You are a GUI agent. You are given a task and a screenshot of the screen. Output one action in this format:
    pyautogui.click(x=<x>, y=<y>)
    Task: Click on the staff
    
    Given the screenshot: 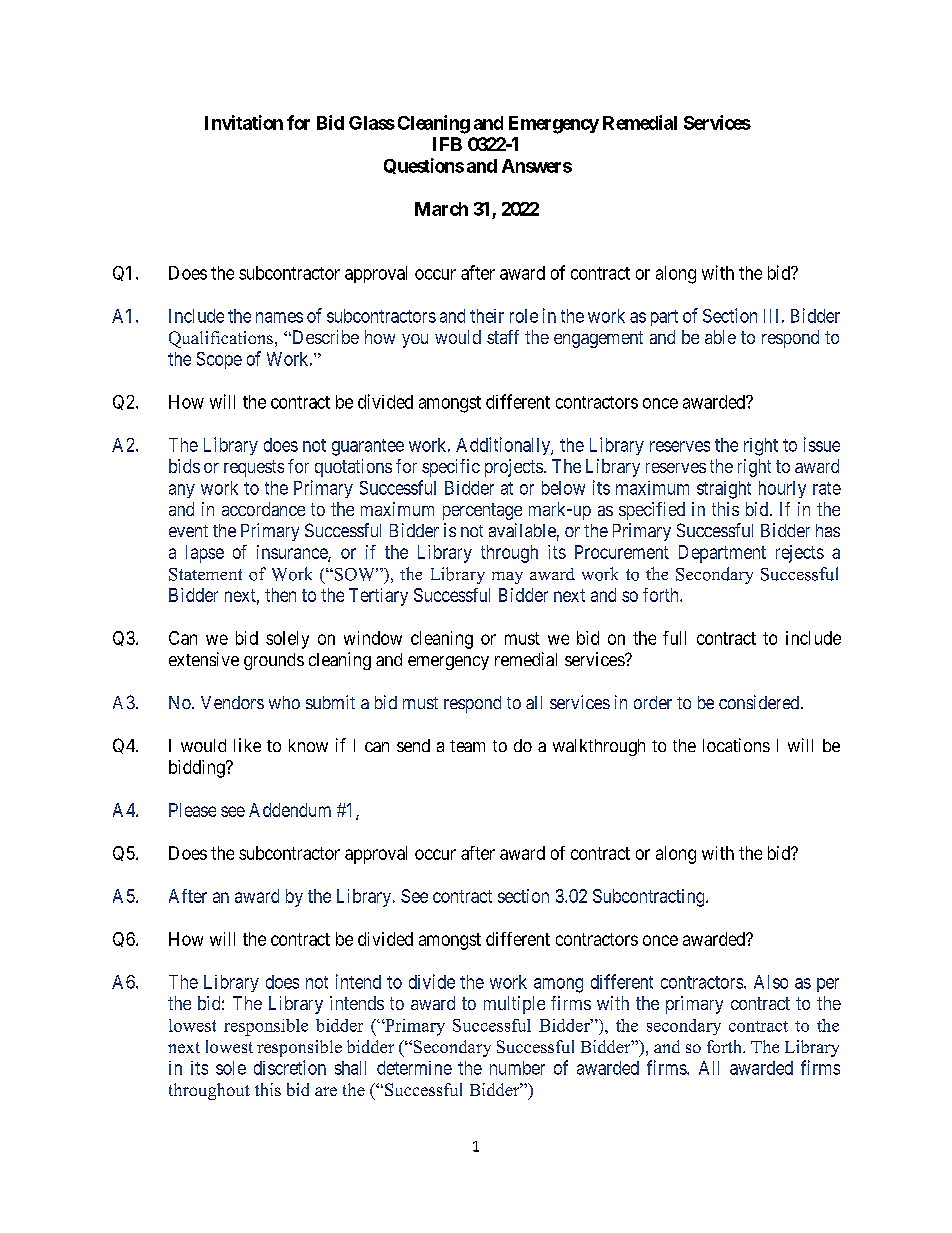 What is the action you would take?
    pyautogui.click(x=503, y=337)
